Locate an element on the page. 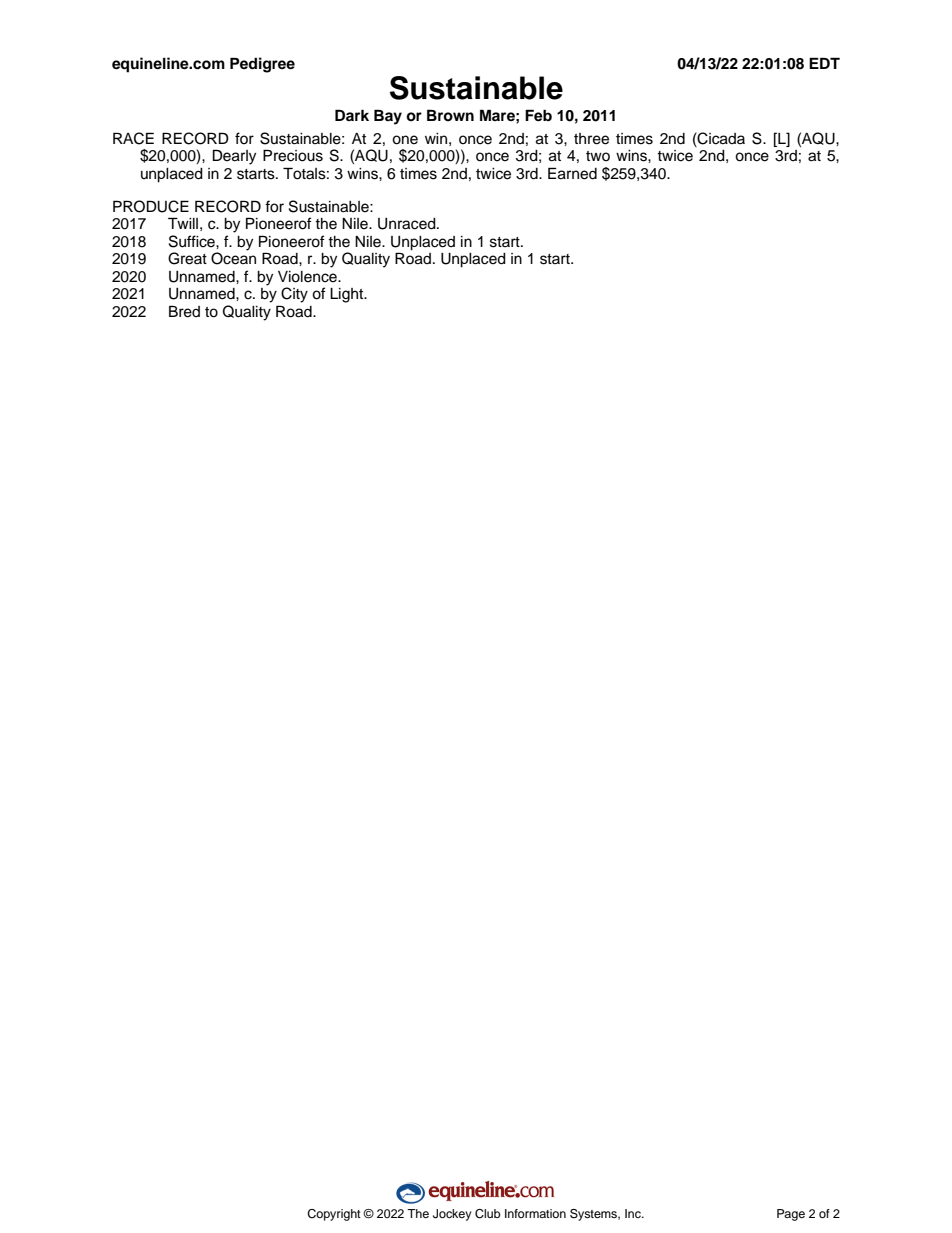 The image size is (952, 1233). Page is located at coordinates (791, 1215).
